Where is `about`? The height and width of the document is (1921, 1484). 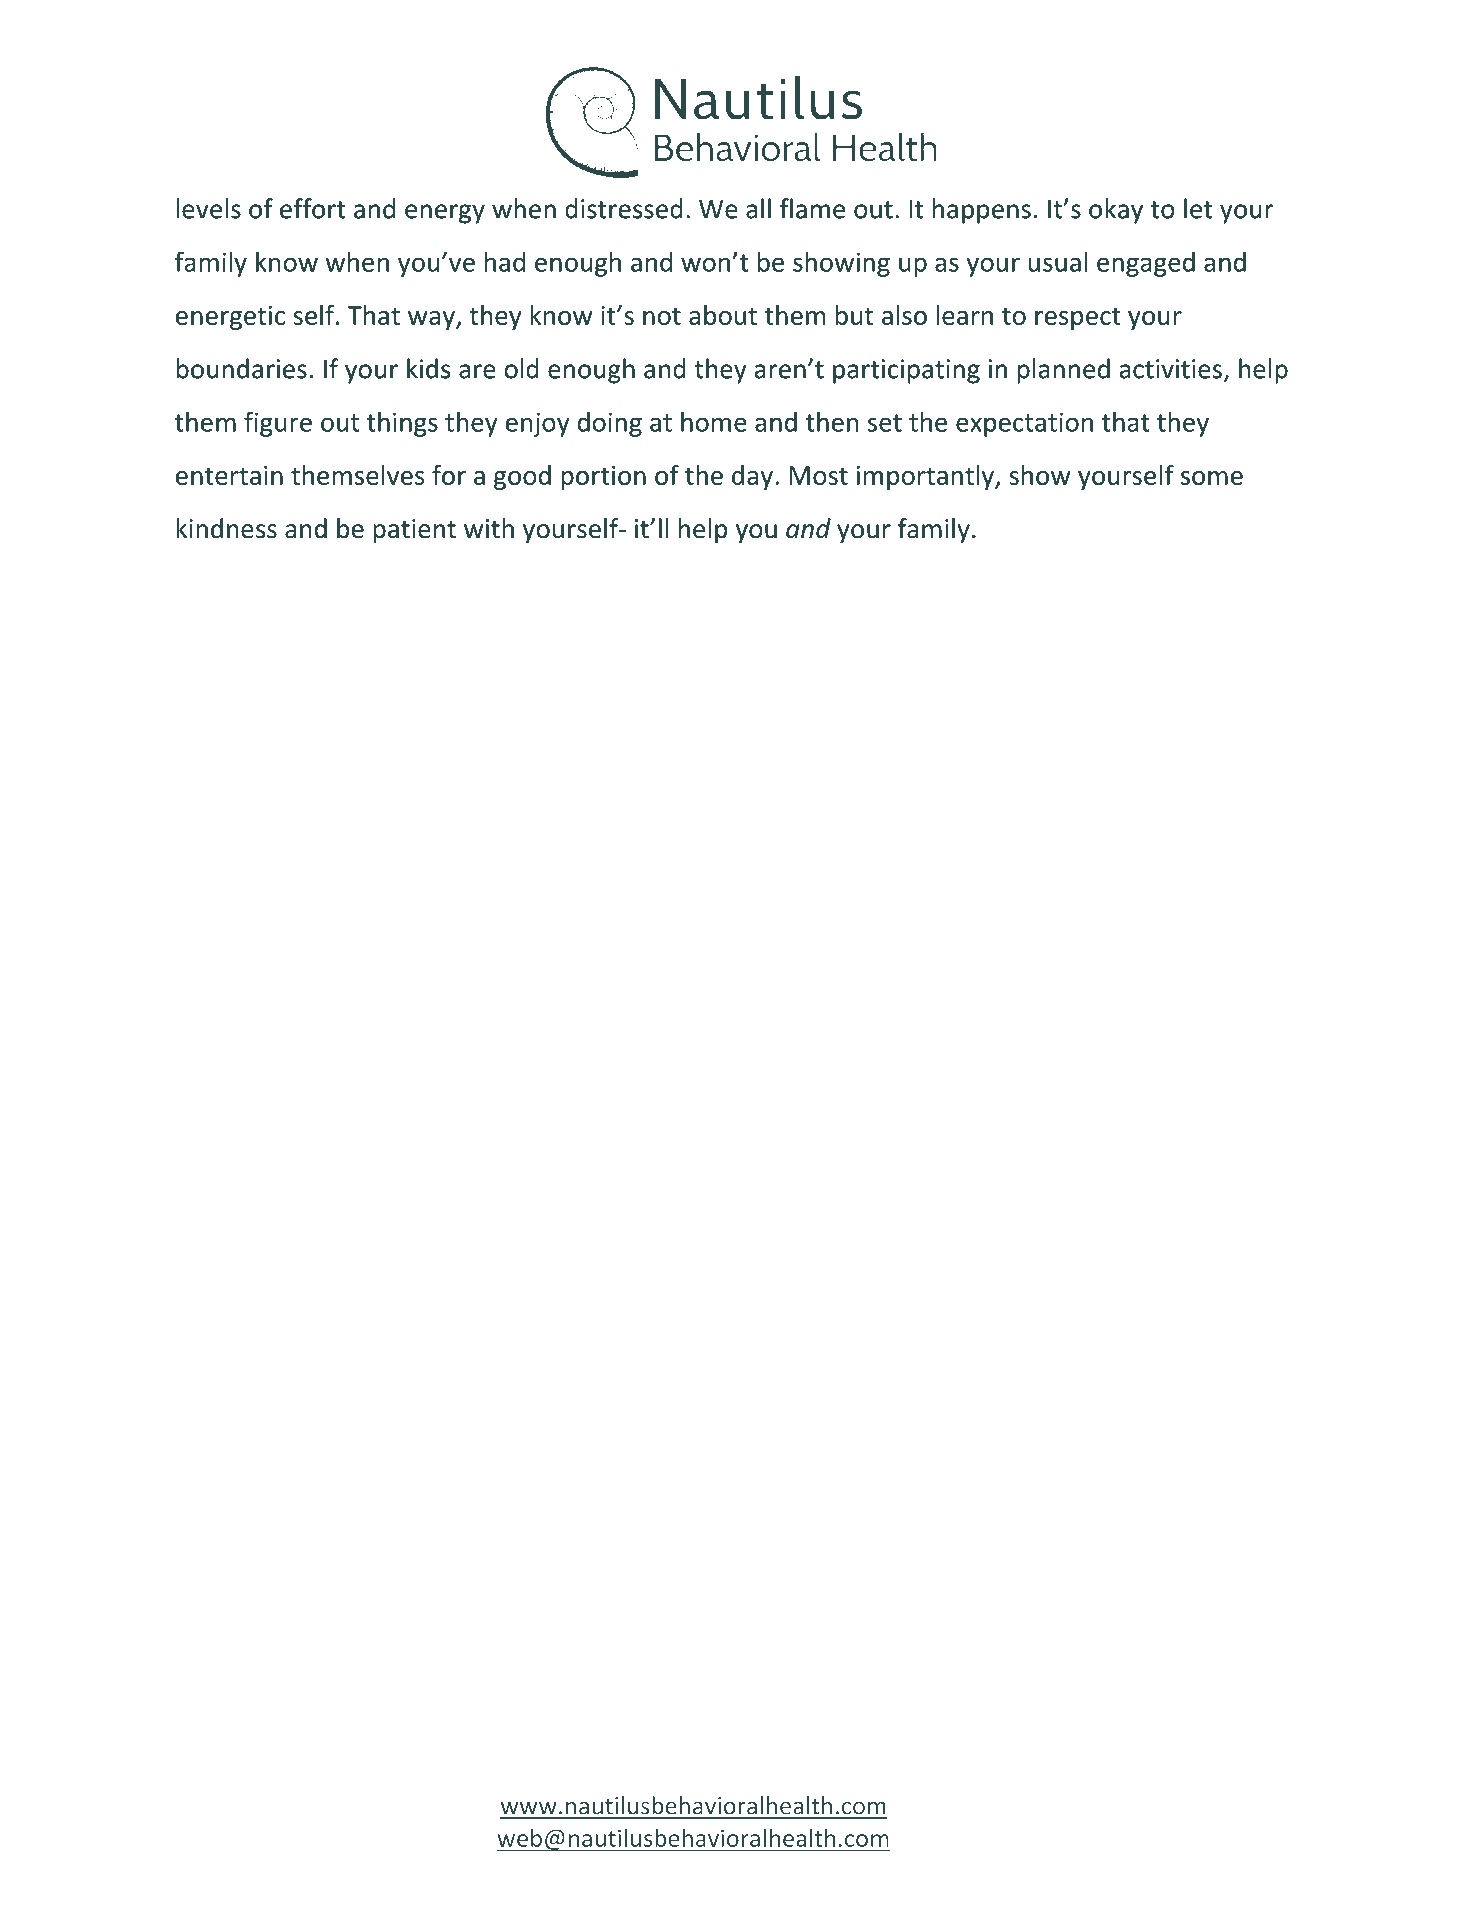
about is located at coordinates (723, 315).
